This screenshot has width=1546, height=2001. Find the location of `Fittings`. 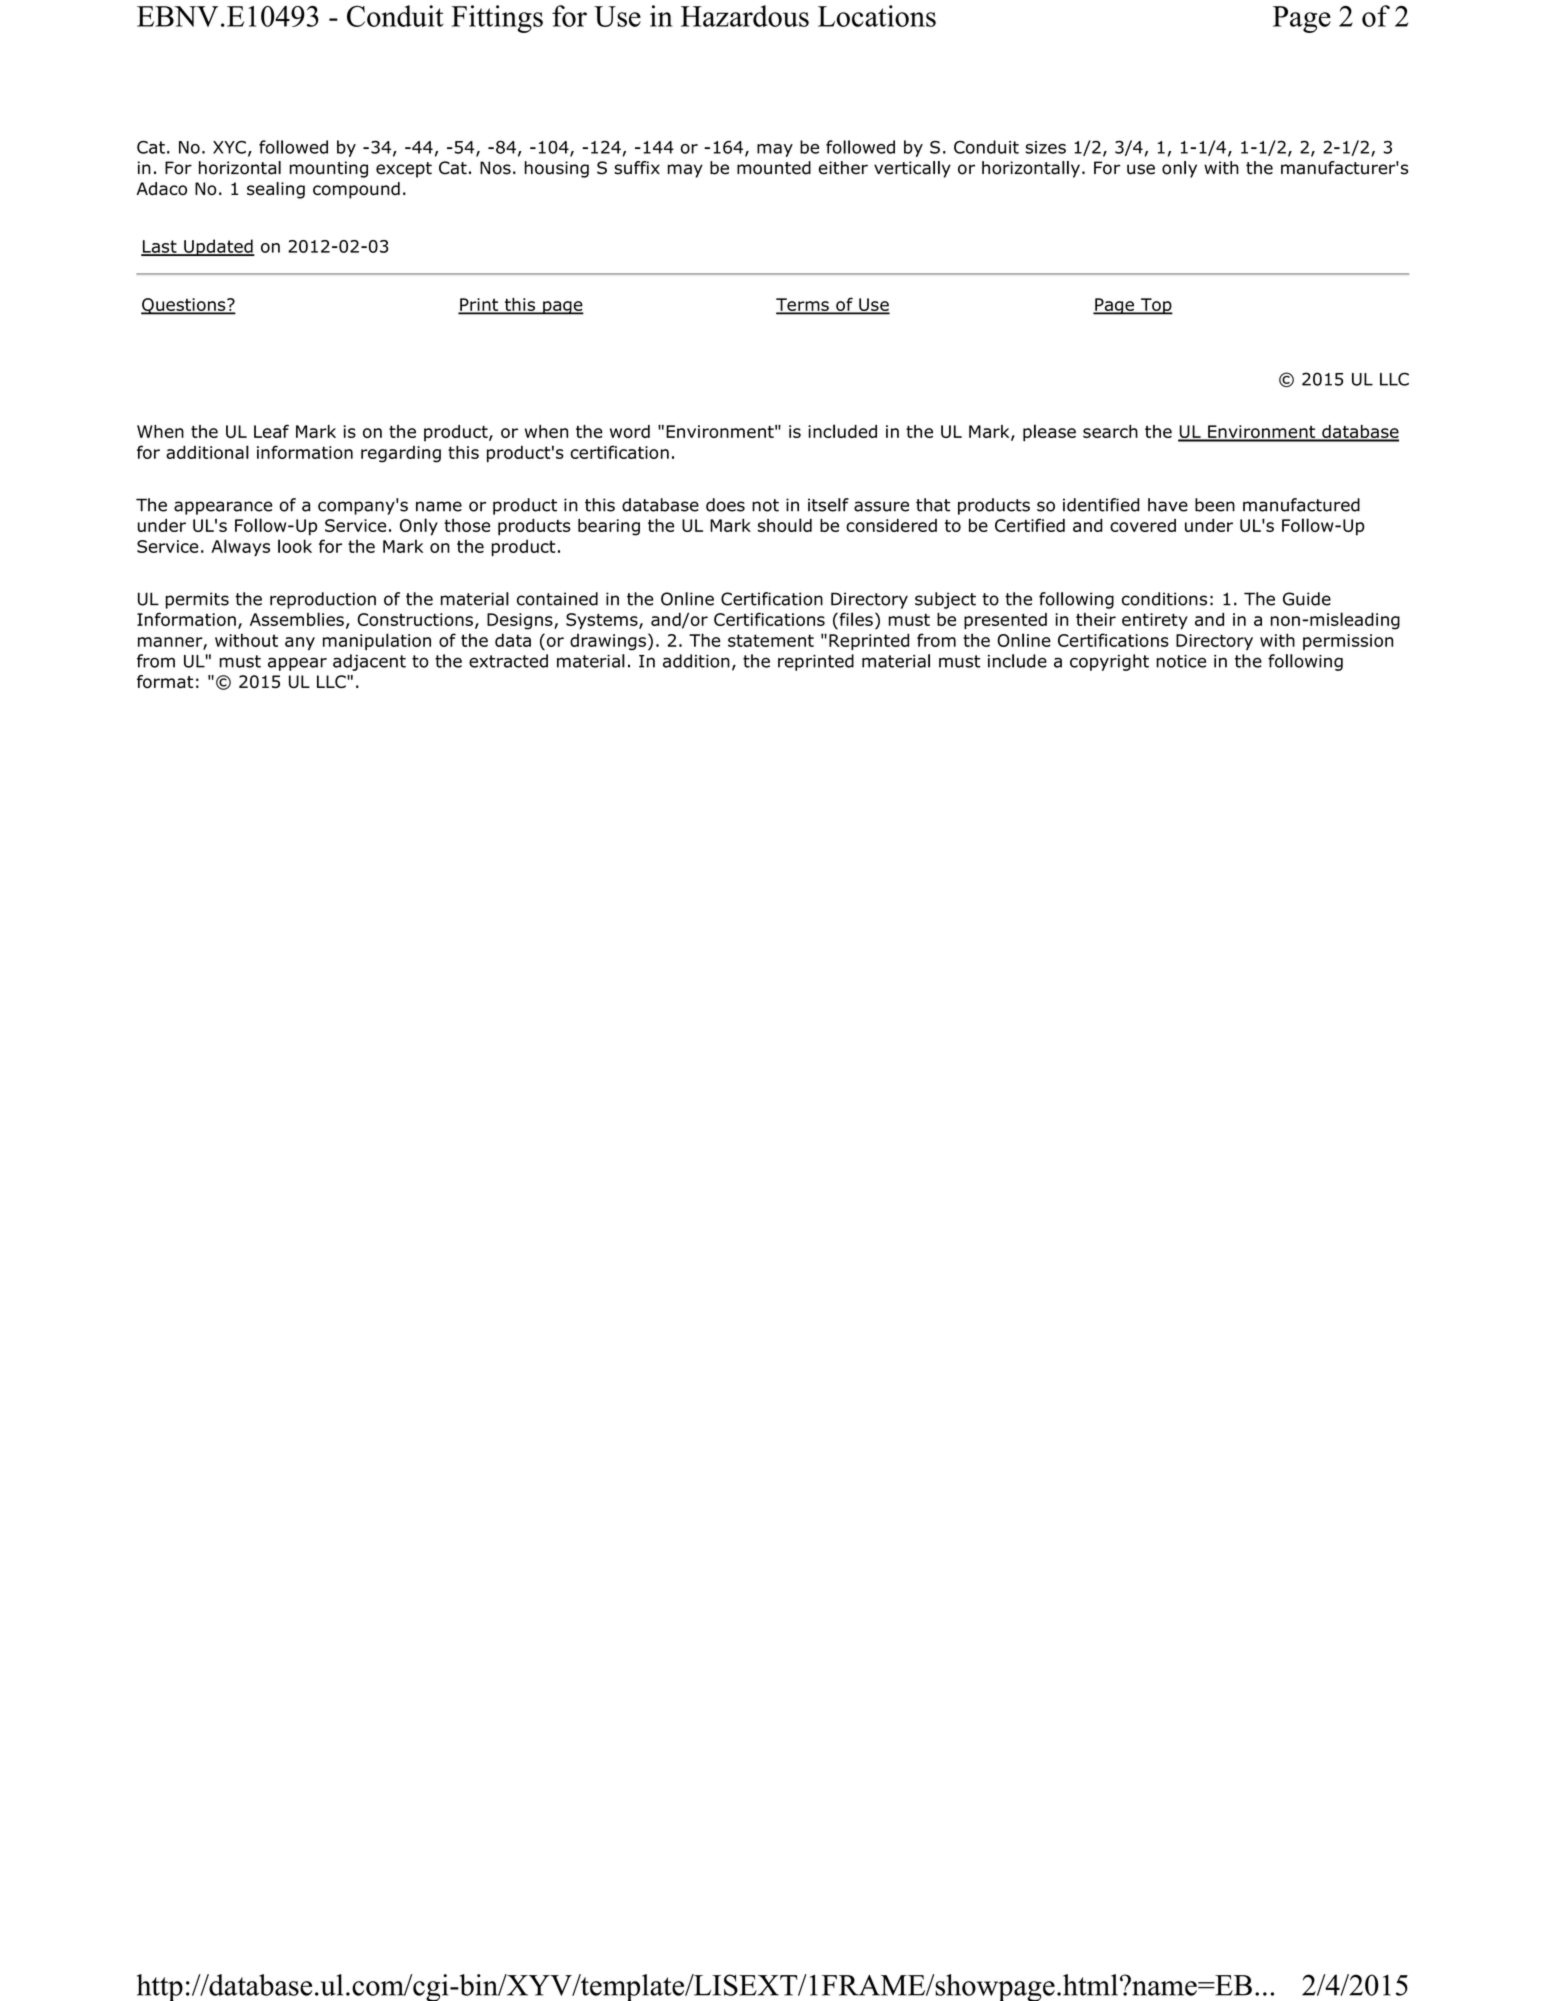

Fittings is located at coordinates (497, 19).
